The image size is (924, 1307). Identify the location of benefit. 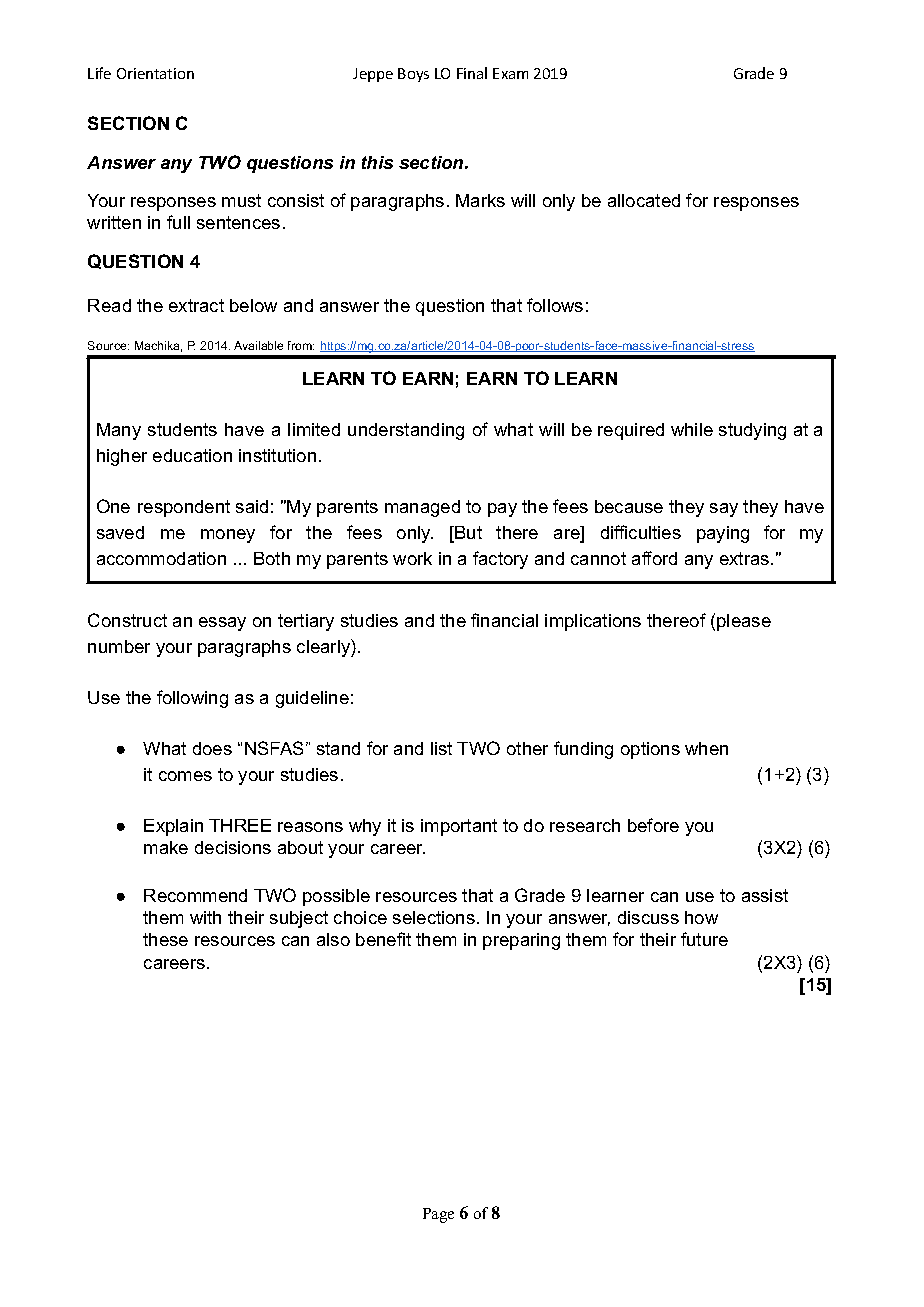
(383, 939).
